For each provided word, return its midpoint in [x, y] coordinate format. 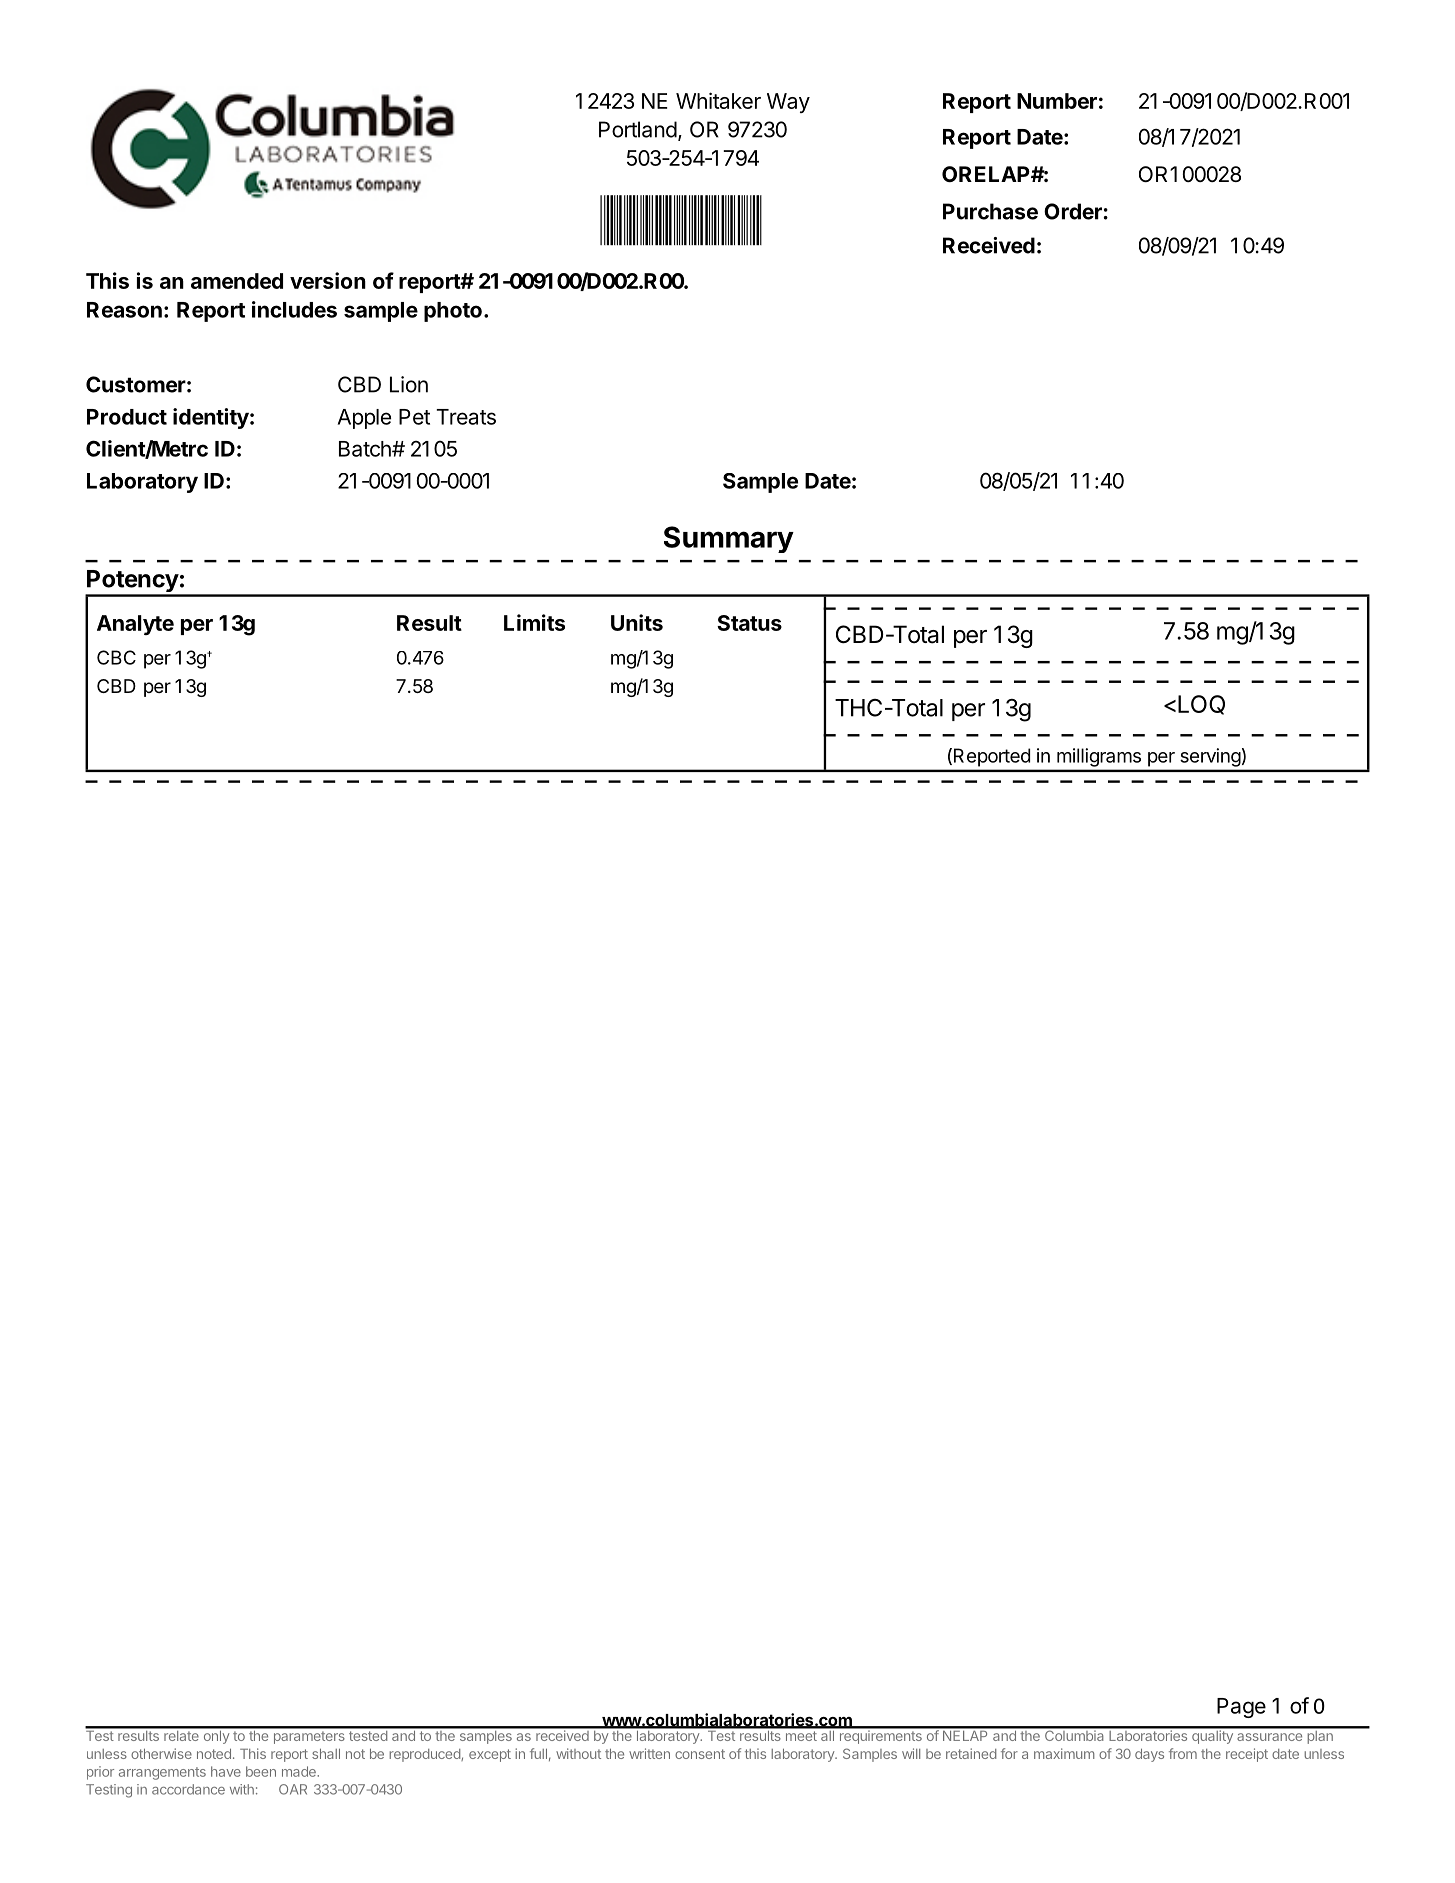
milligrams [1099, 757]
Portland [638, 129]
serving [1211, 757]
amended [237, 281]
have [226, 1771]
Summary [729, 539]
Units [637, 622]
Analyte [135, 625]
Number [1057, 101]
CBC [116, 657]
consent [700, 1754]
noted [214, 1754]
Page [1241, 1708]
